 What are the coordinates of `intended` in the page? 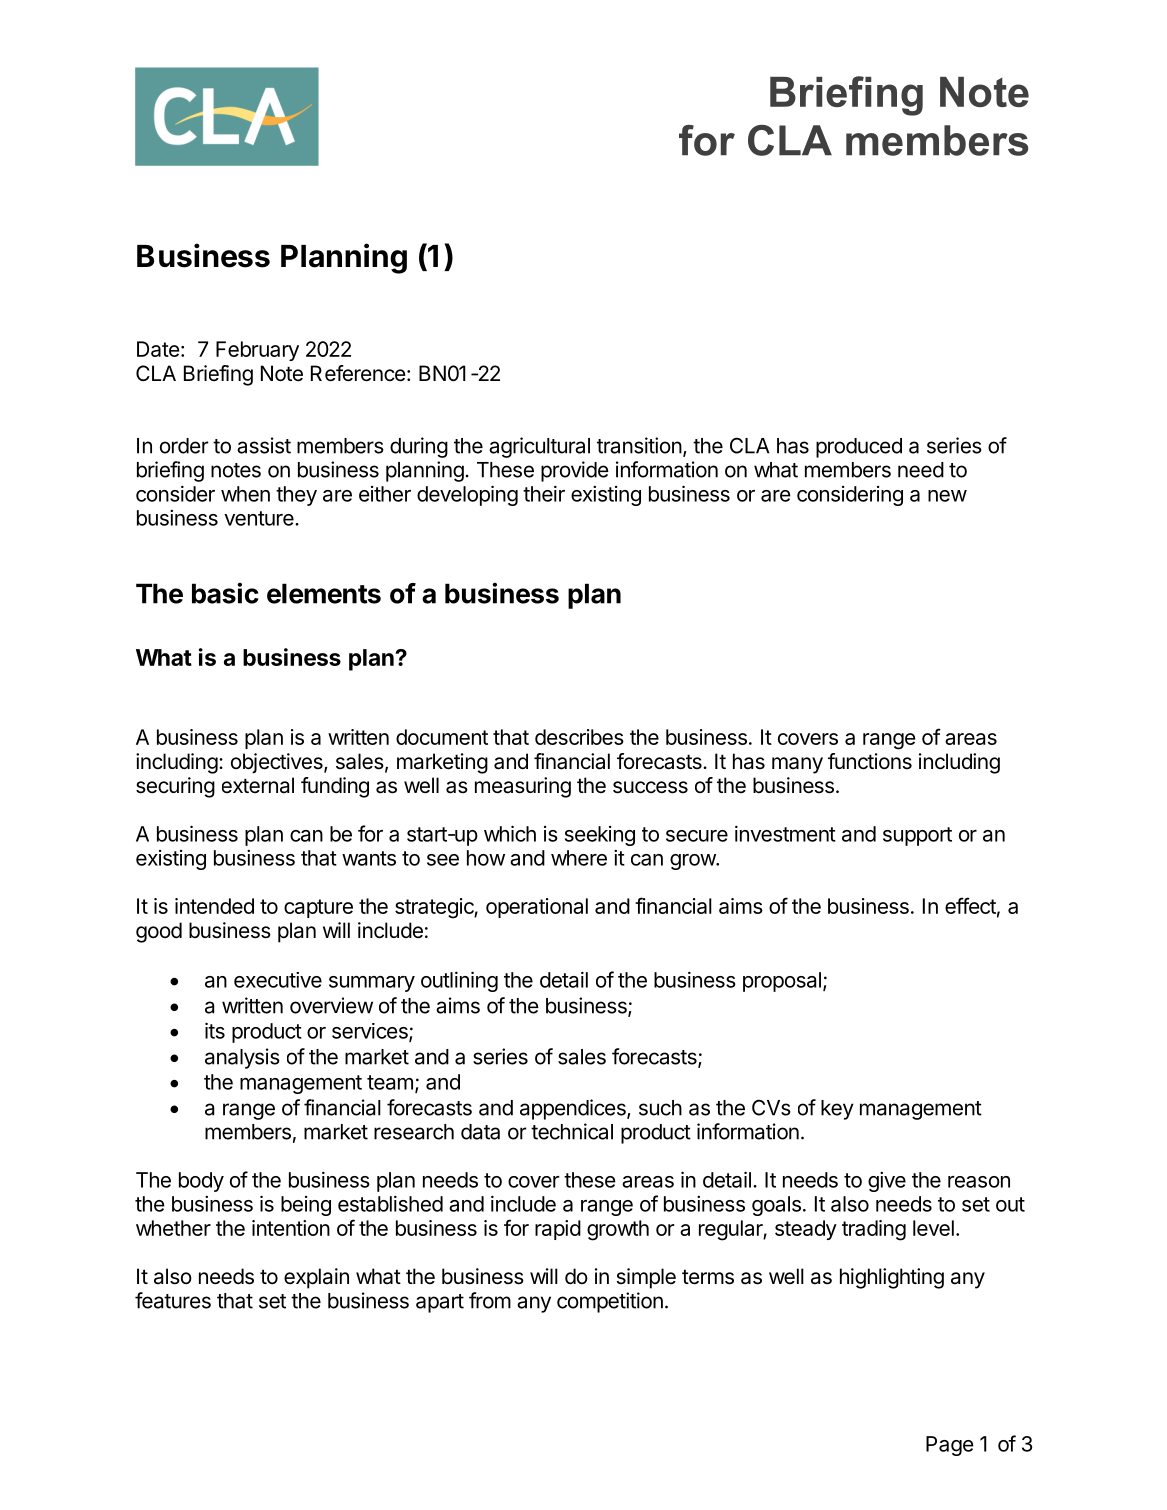 It's located at (214, 906).
